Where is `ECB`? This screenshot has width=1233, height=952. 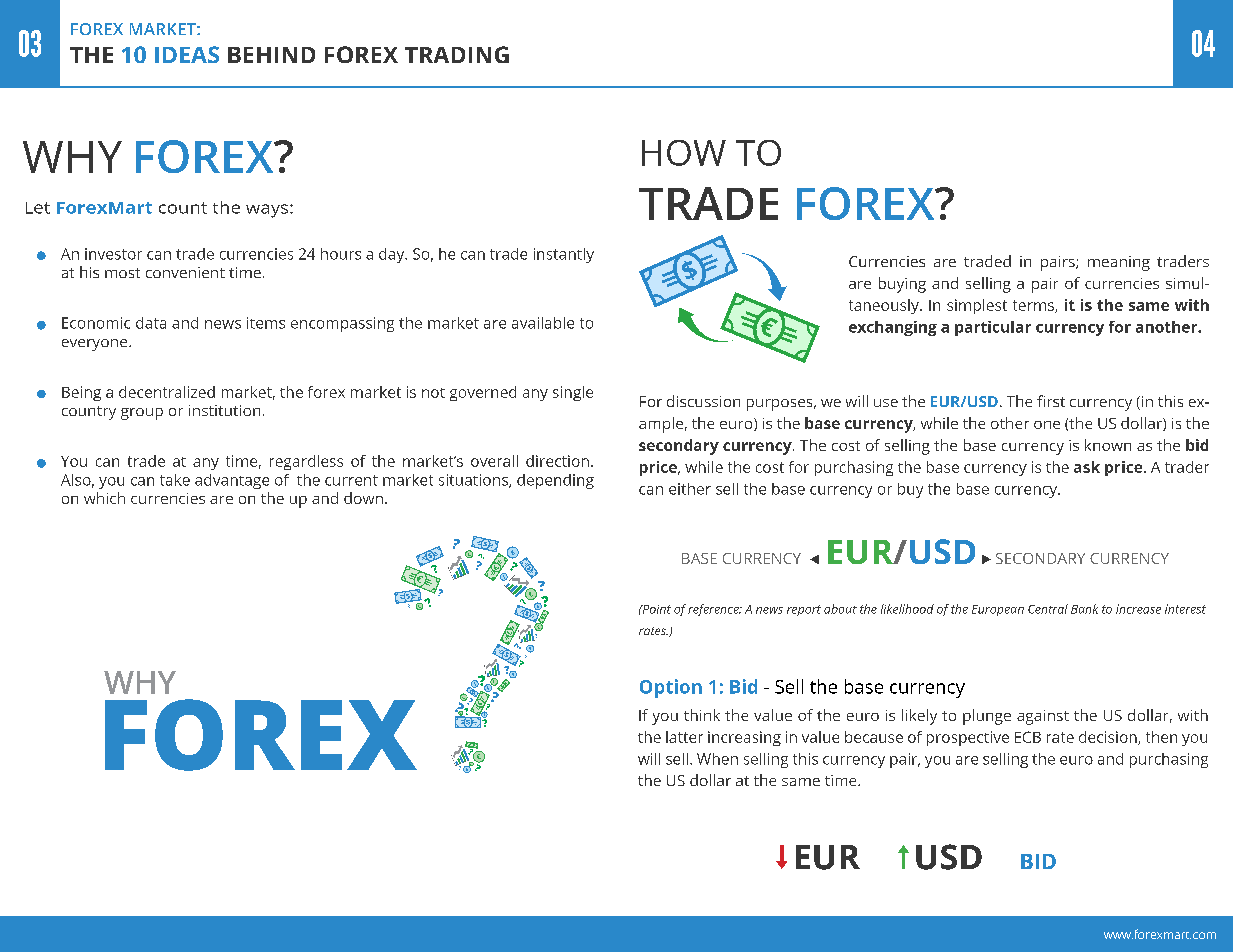
ECB is located at coordinates (1028, 737).
